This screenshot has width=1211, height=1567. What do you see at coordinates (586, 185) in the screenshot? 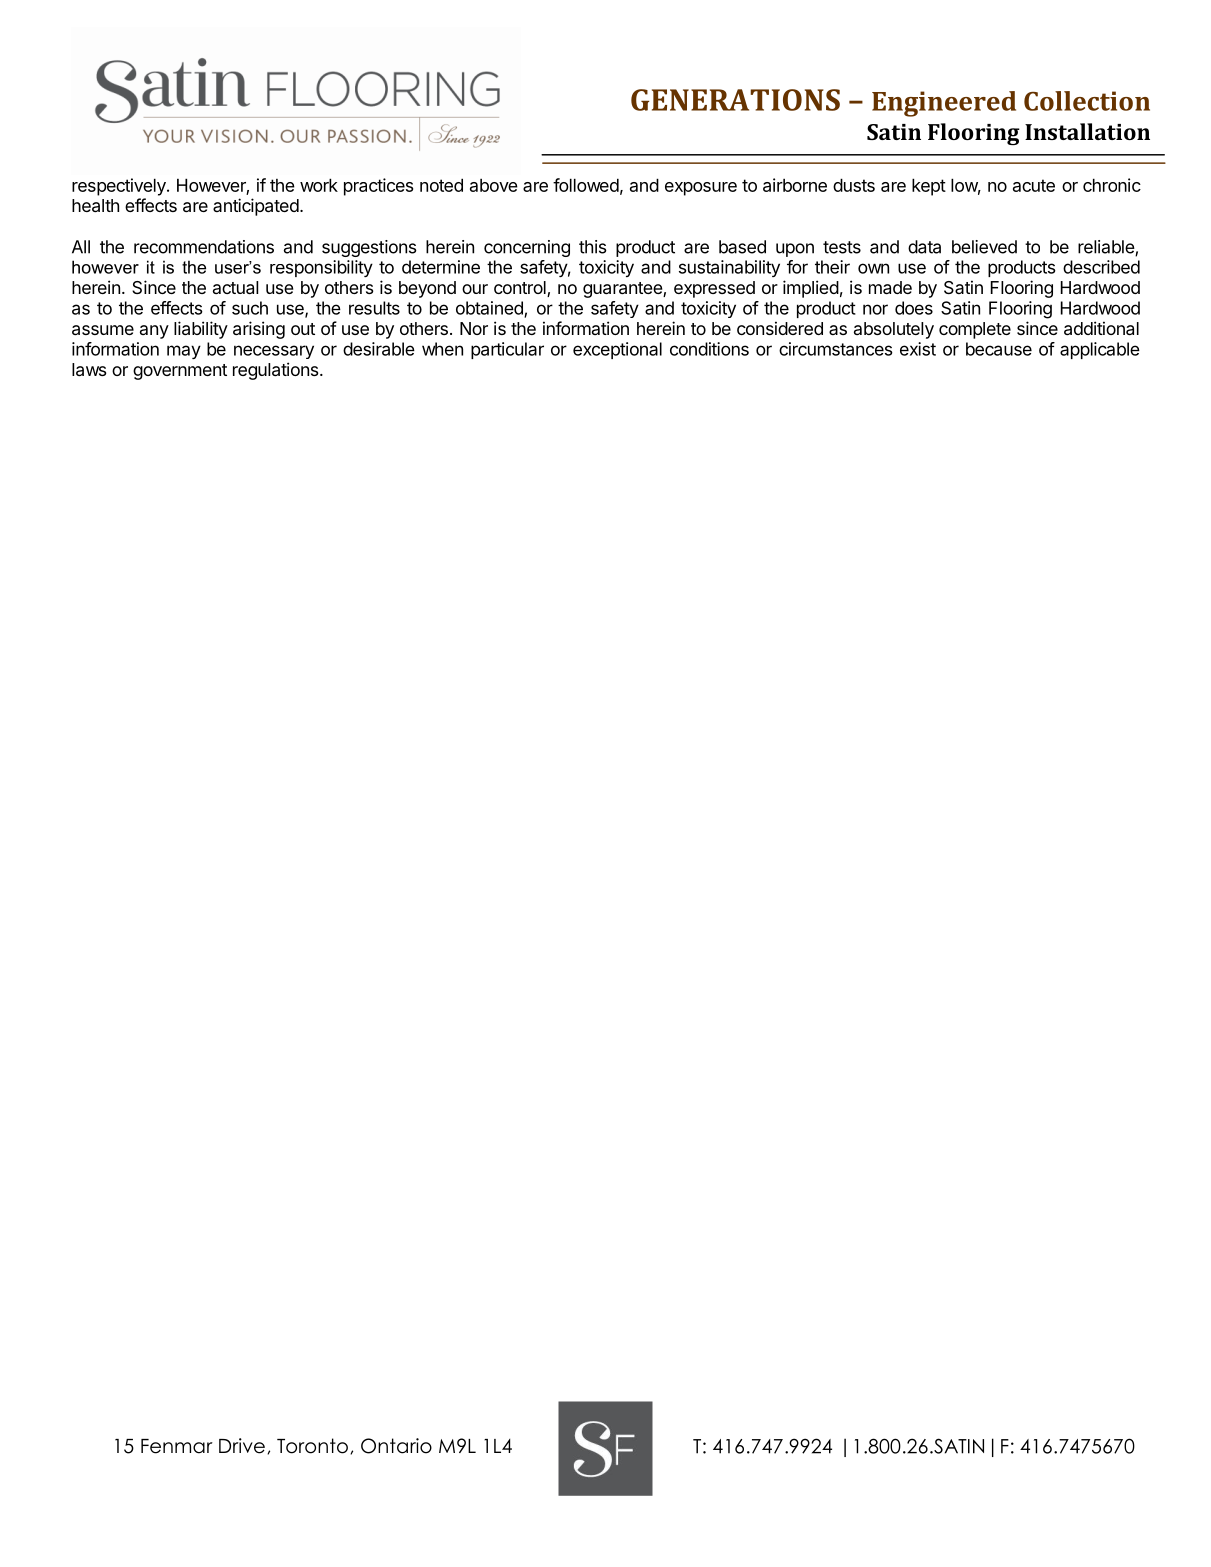
I see `followed` at bounding box center [586, 185].
